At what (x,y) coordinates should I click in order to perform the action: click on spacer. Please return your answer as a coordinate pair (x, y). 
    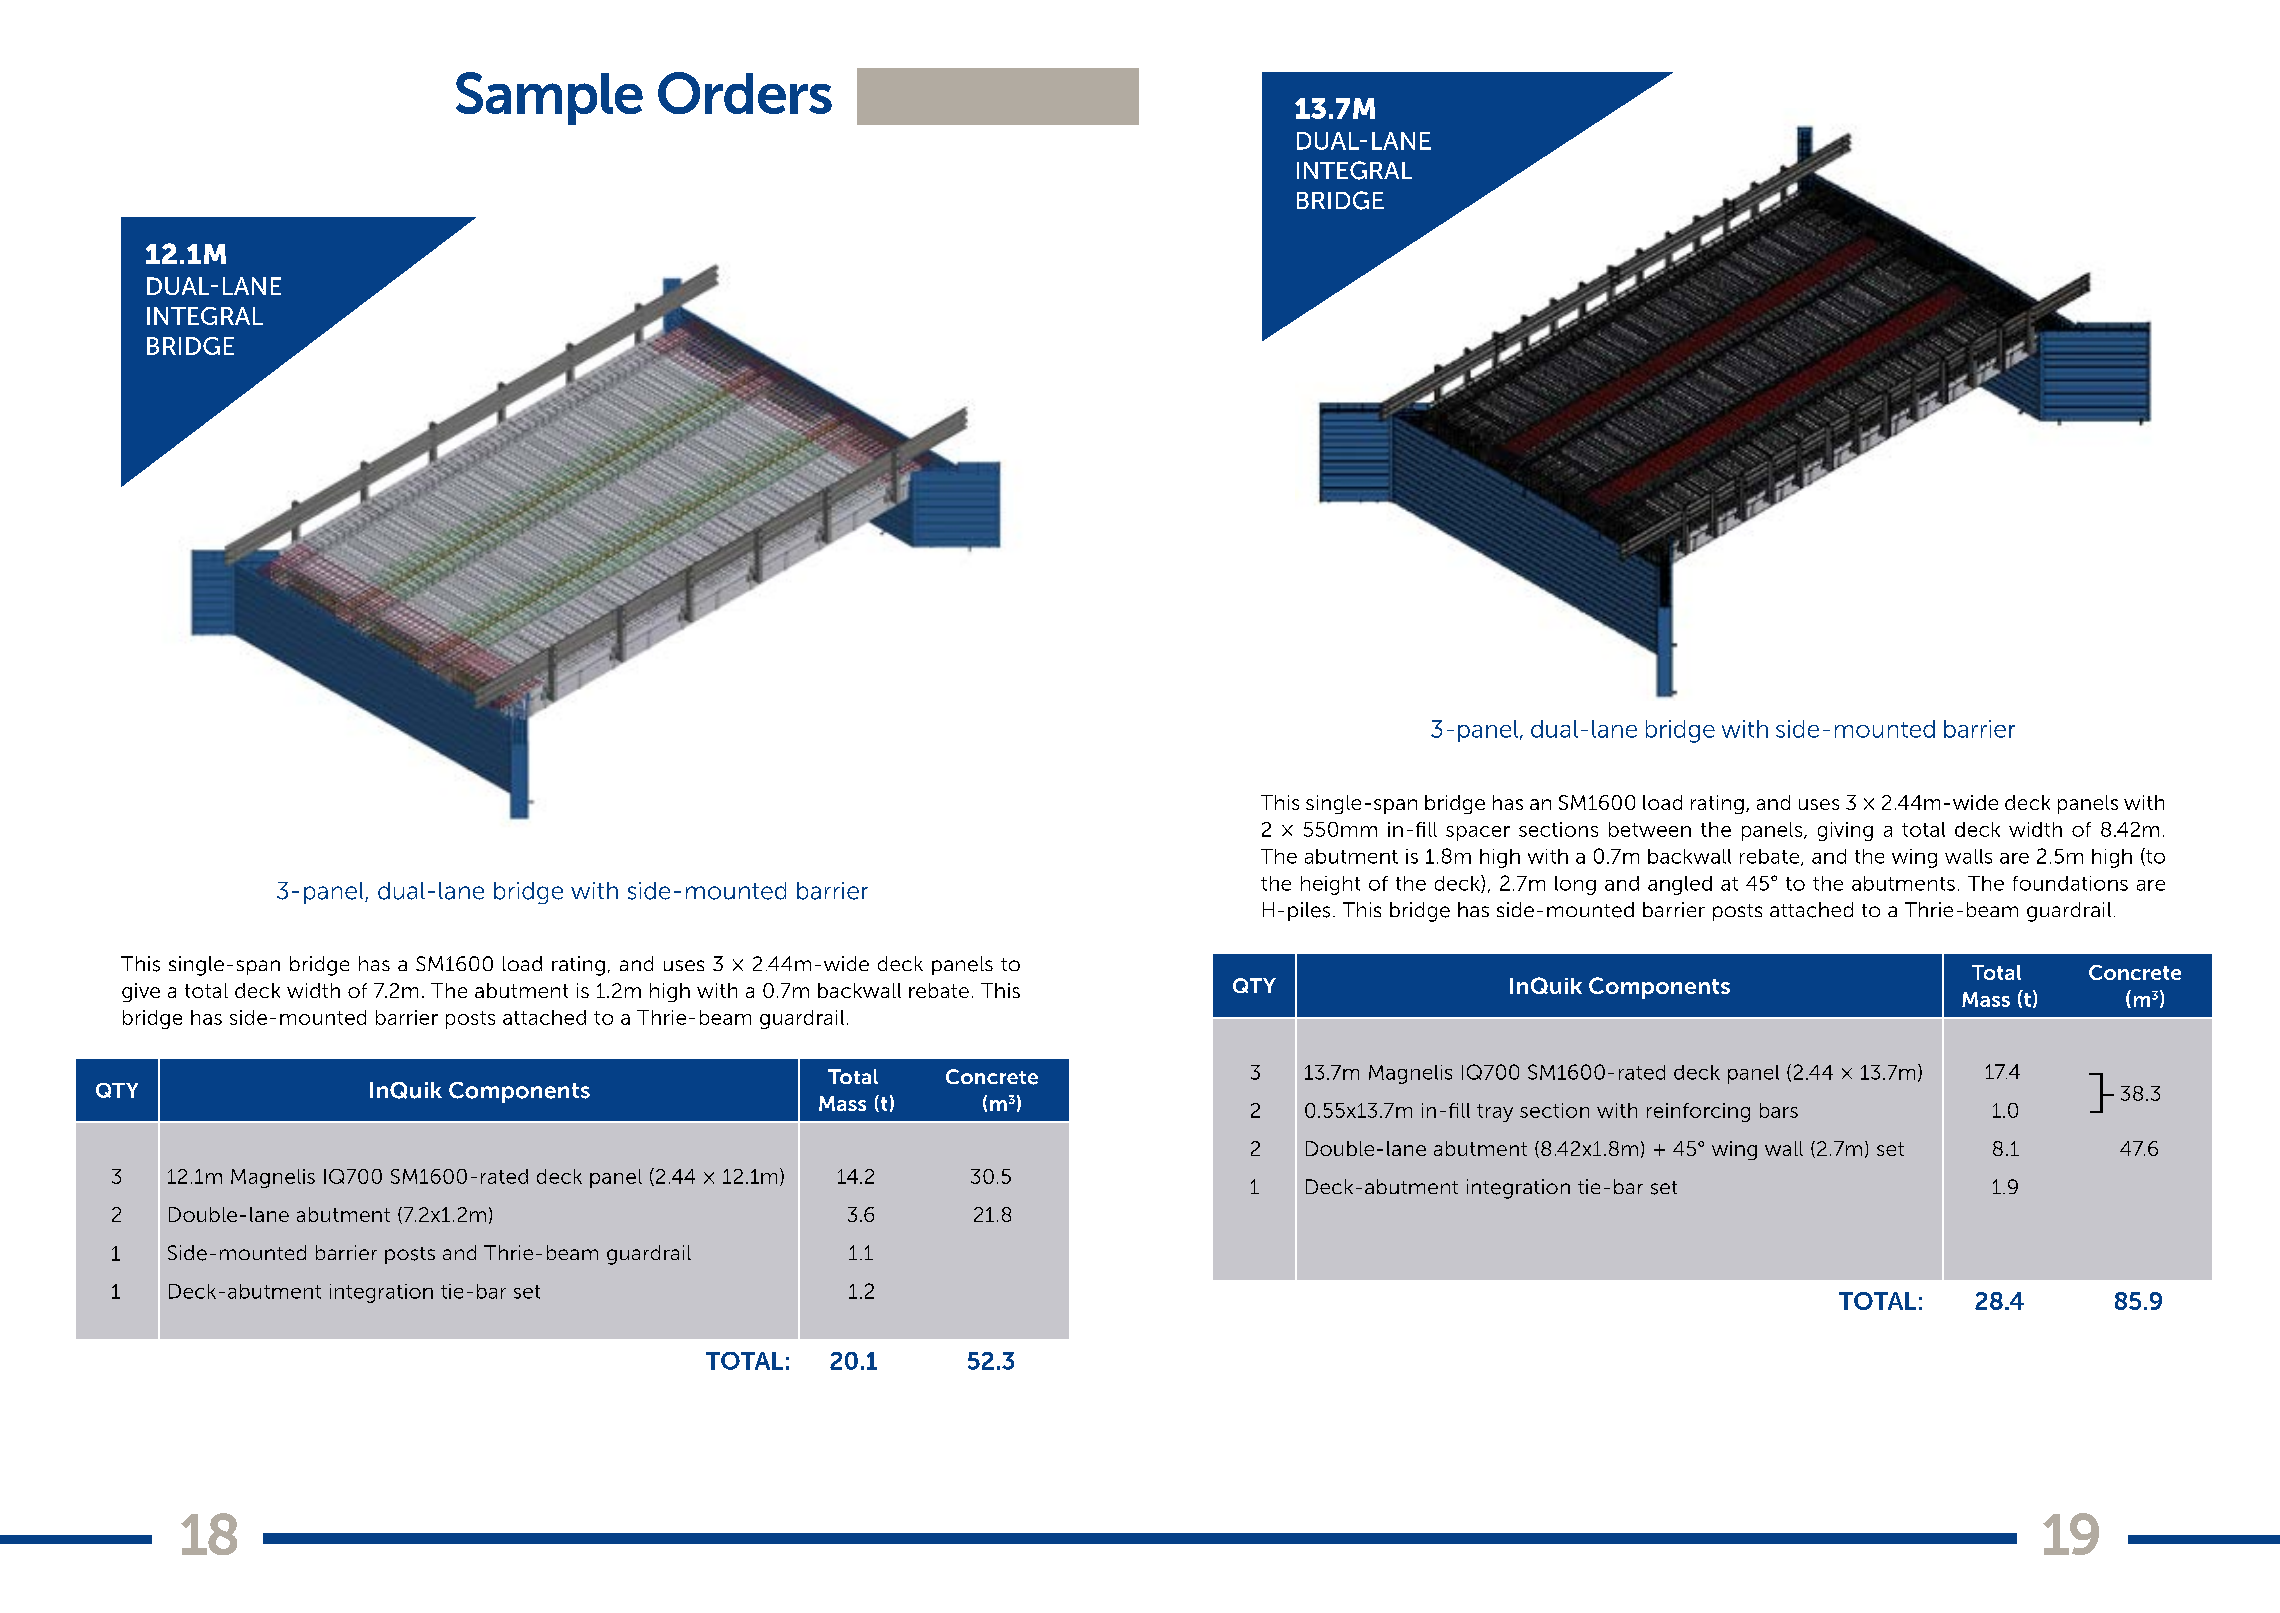
    Looking at the image, I should click on (1478, 833).
